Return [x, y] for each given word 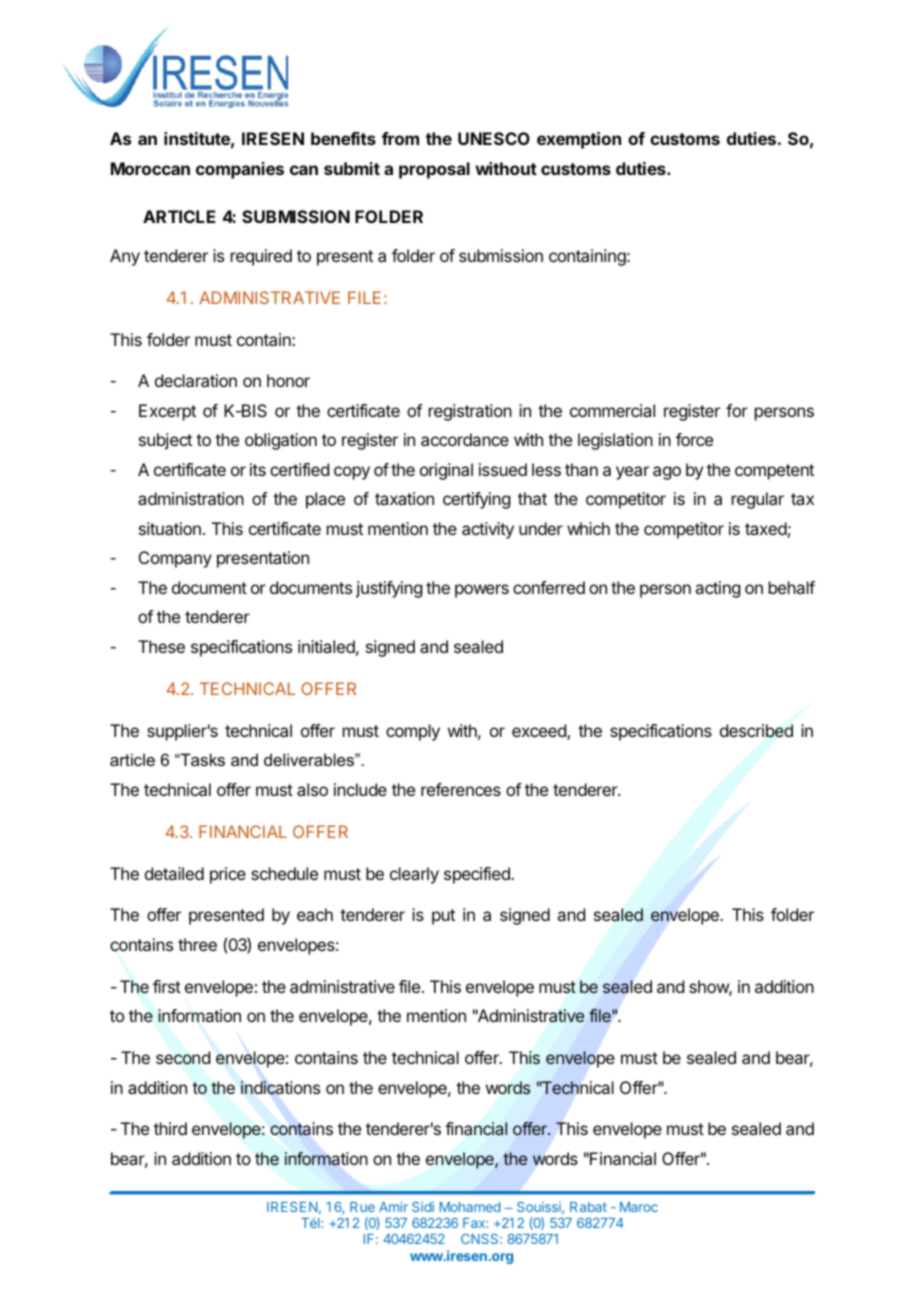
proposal [434, 170]
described [756, 731]
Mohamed [470, 1207]
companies [240, 170]
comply [413, 732]
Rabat [588, 1207]
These [161, 646]
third [170, 1128]
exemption [579, 140]
